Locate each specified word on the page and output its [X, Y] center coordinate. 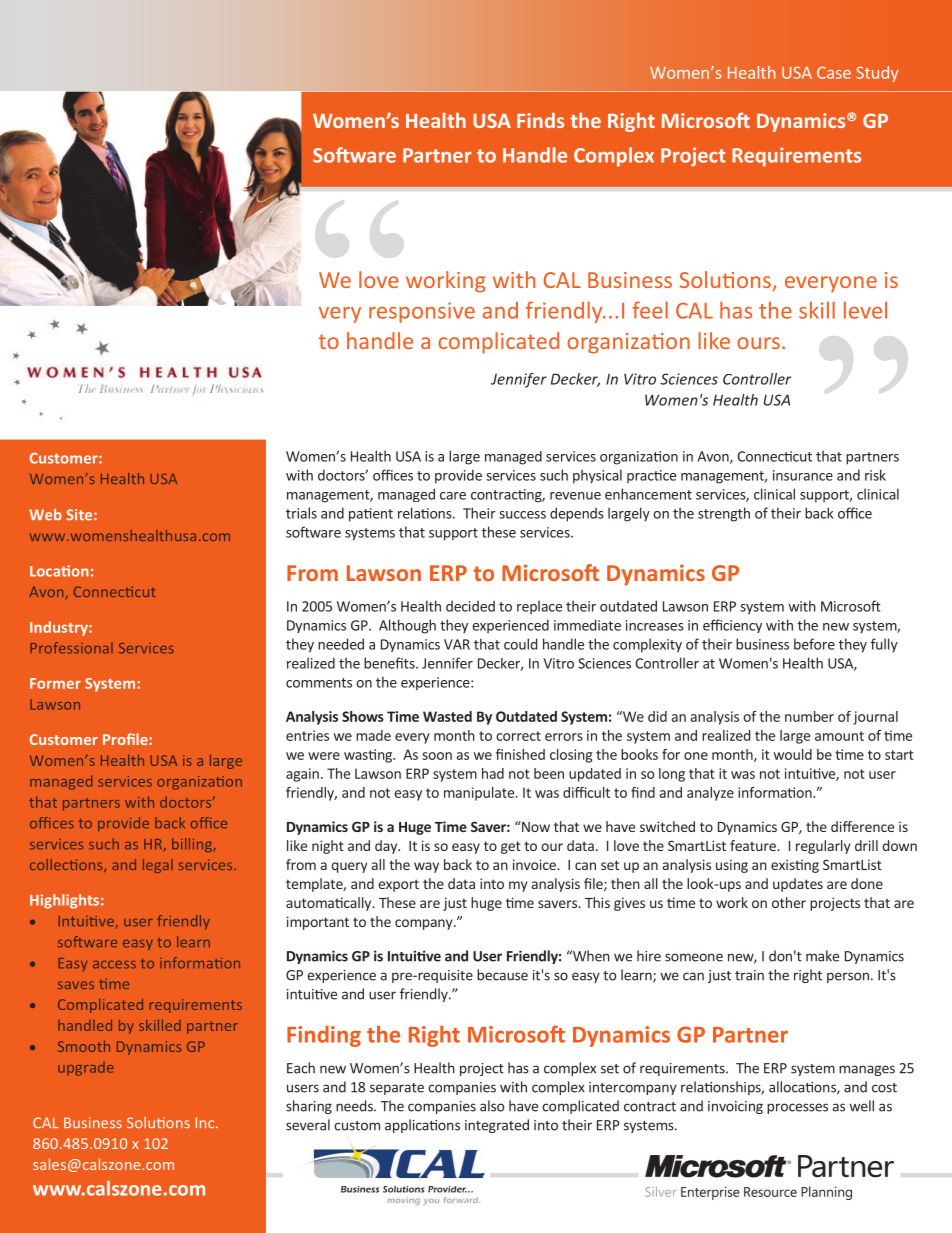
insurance [803, 475]
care [453, 496]
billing [193, 845]
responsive [422, 312]
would [793, 754]
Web [45, 515]
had [493, 773]
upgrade [86, 1069]
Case [834, 72]
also [492, 1106]
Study [877, 74]
